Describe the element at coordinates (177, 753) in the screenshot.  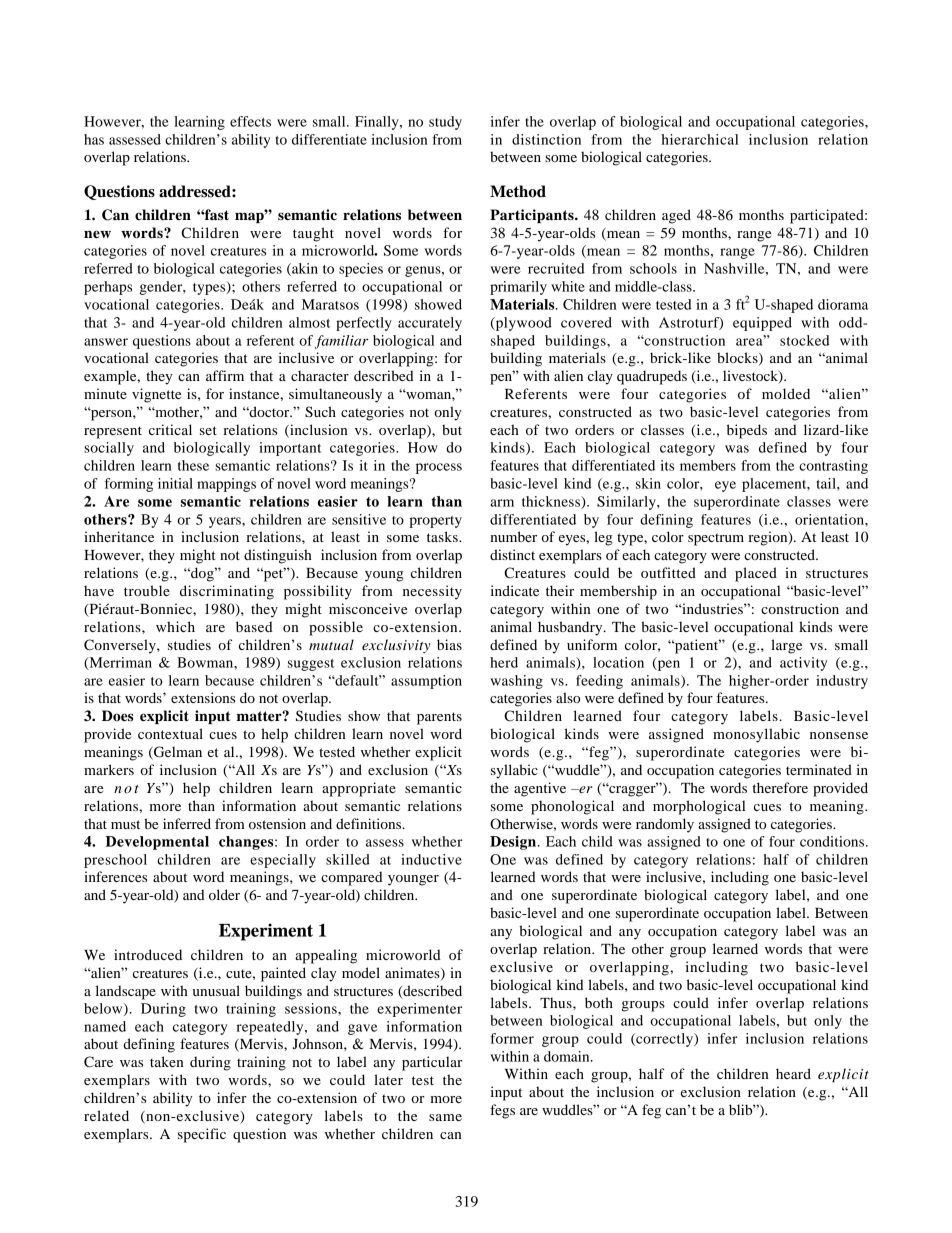
I see `Gelman` at that location.
